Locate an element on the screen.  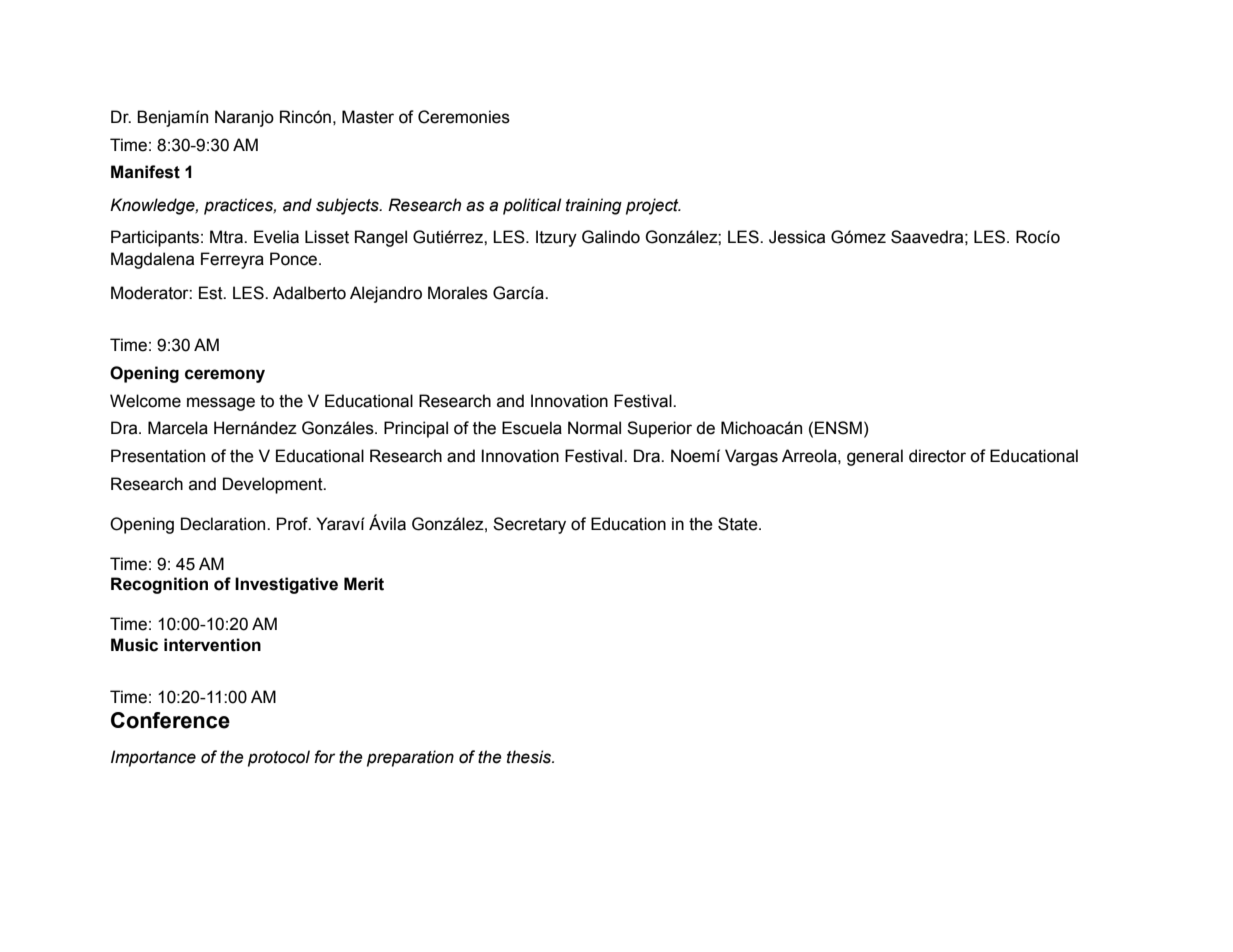
Ceremonies is located at coordinates (464, 117).
